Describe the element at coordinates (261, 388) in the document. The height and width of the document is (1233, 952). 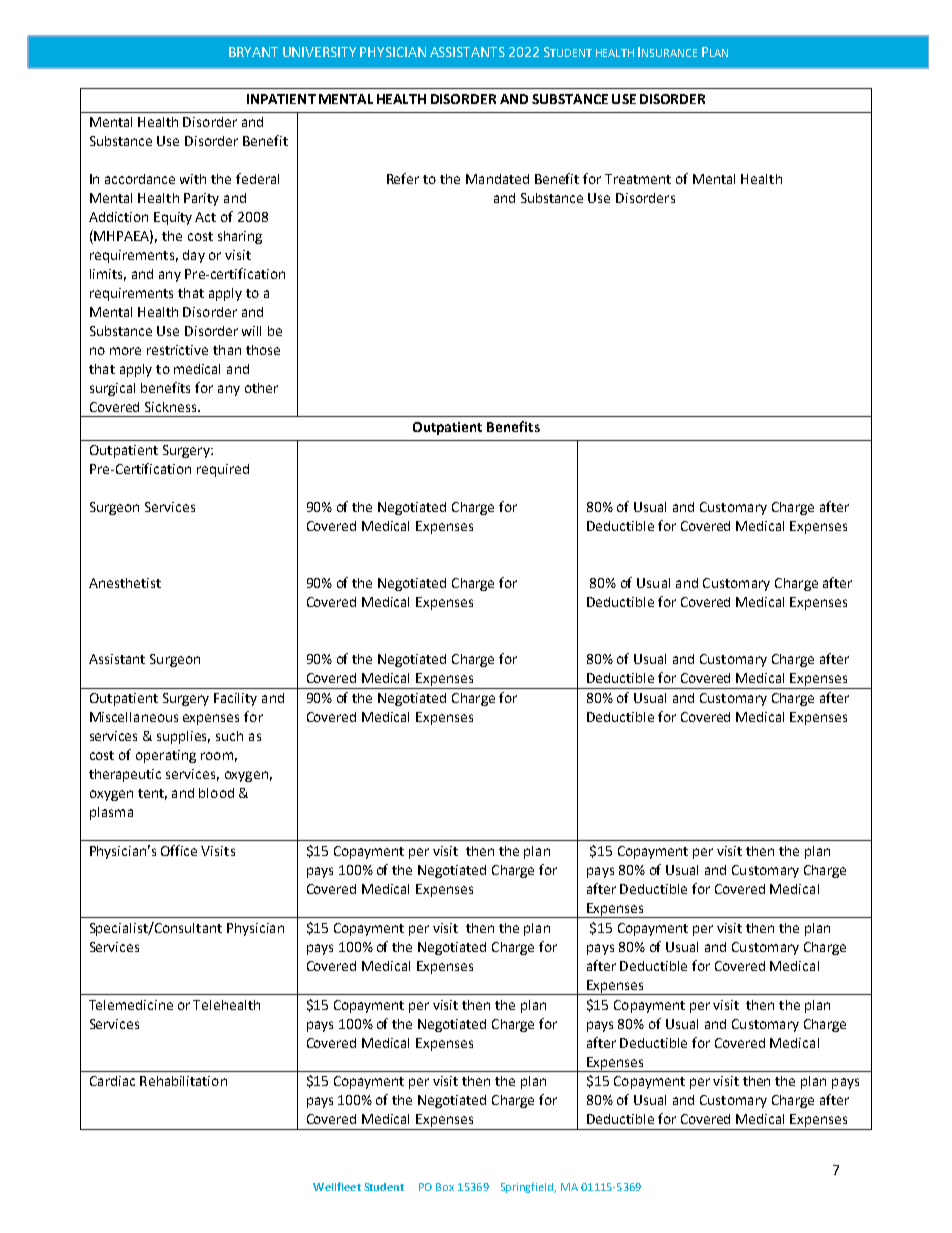
I see `other` at that location.
